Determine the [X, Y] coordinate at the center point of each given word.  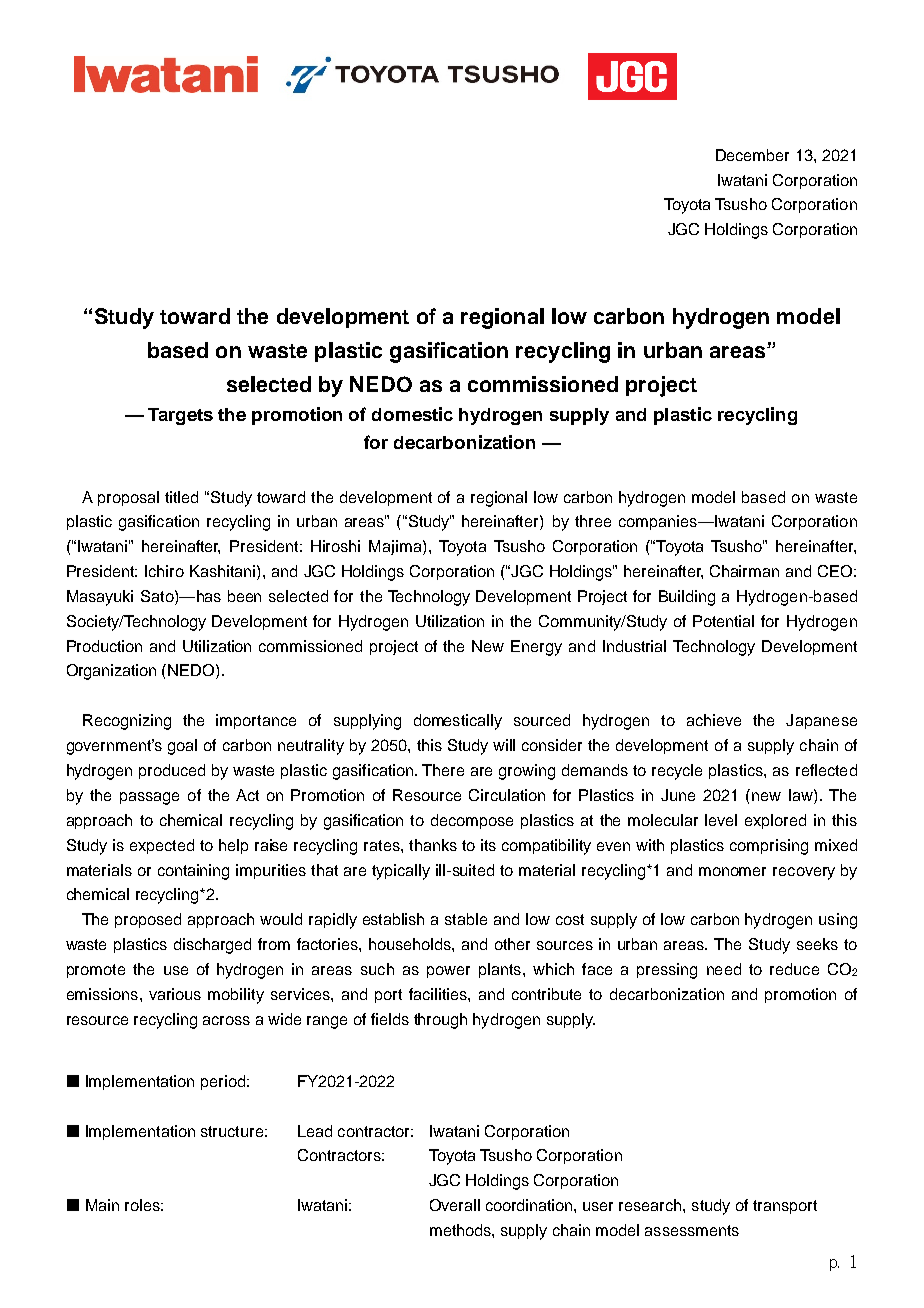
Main [102, 1205]
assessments [692, 1230]
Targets [180, 416]
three [593, 521]
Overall [455, 1205]
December [752, 155]
